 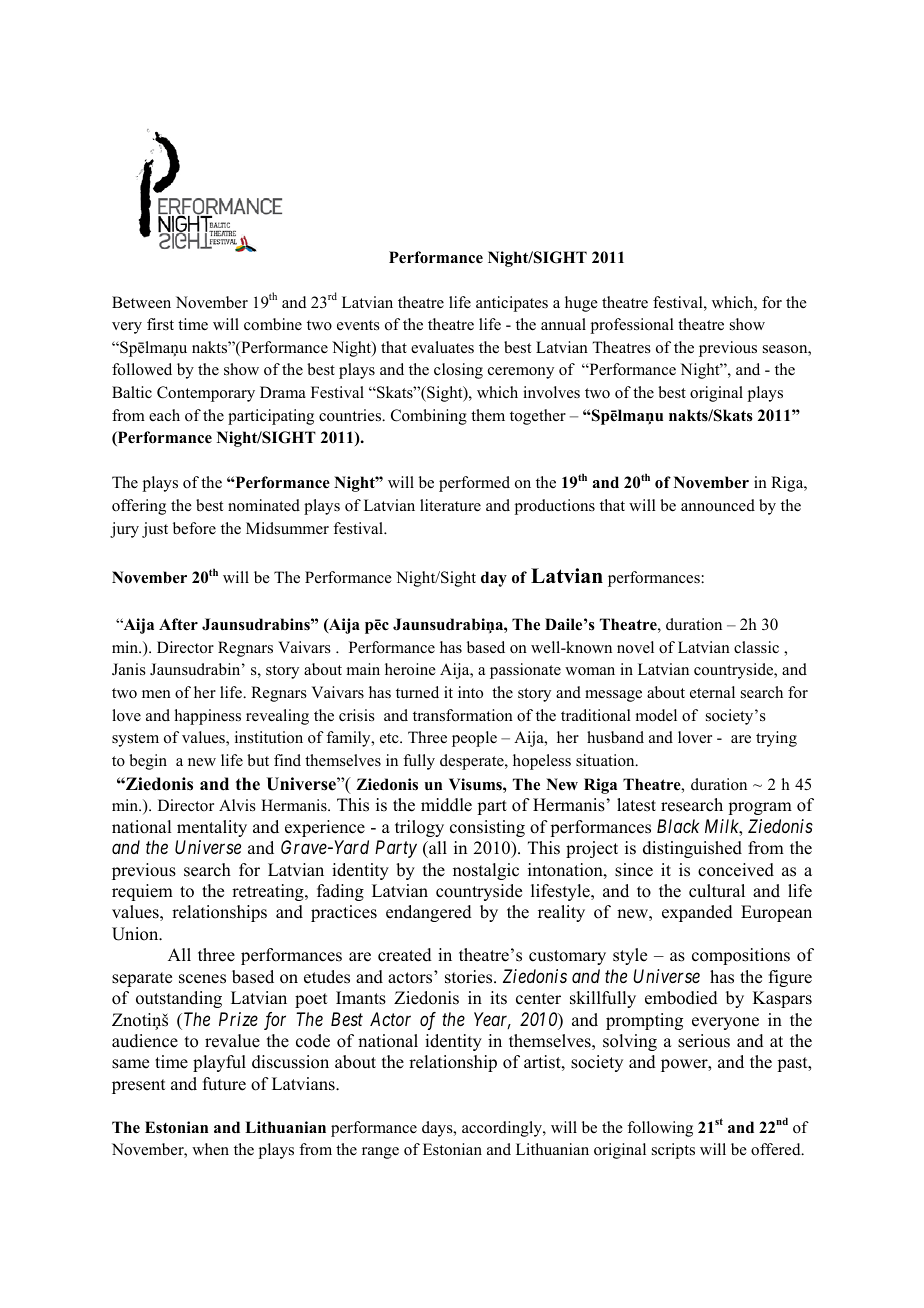 I want to click on evaluates, so click(x=442, y=347).
